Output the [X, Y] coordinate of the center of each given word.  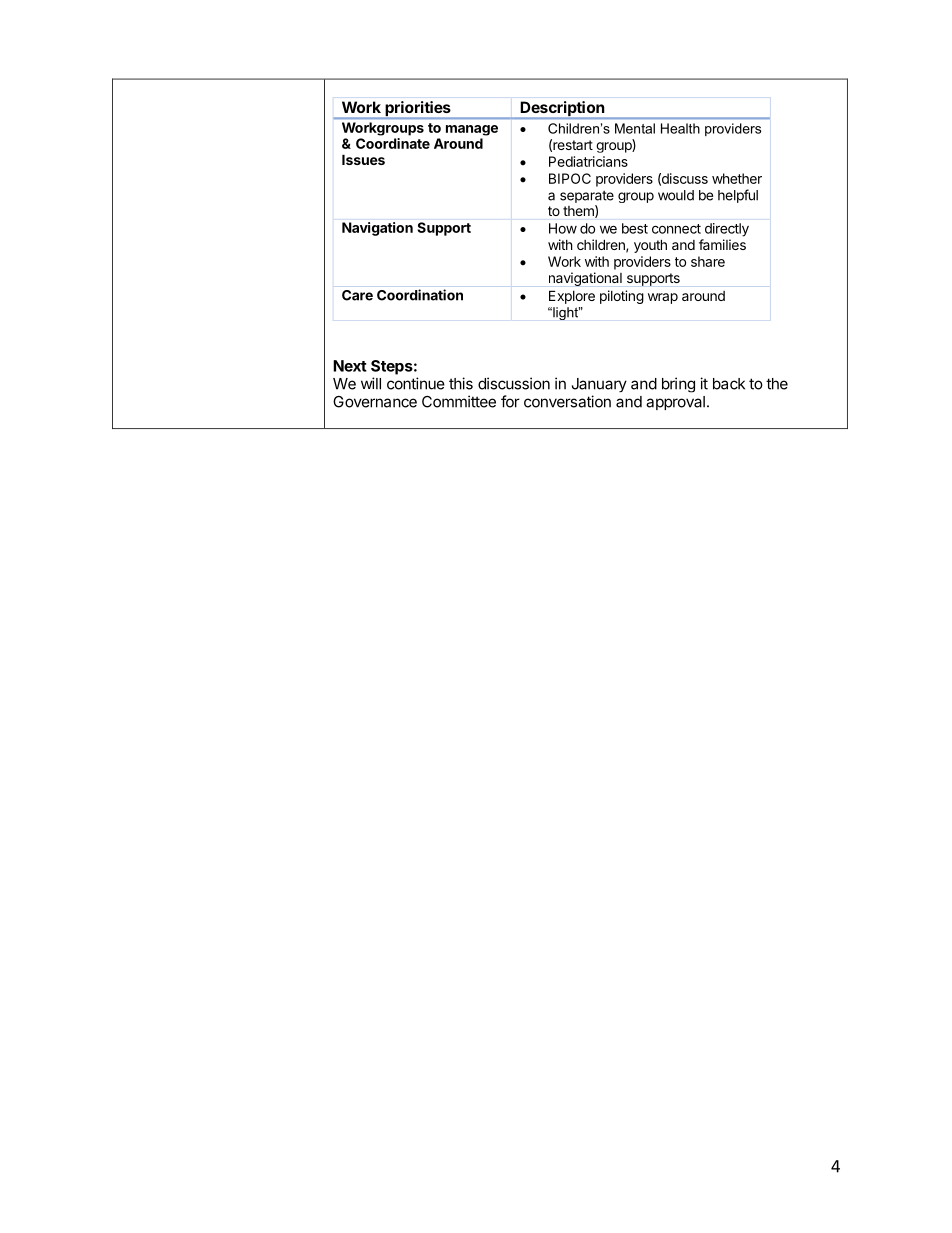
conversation [567, 401]
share [708, 261]
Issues [363, 159]
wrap [663, 298]
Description [563, 110]
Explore [572, 297]
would [676, 195]
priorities [418, 110]
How [563, 228]
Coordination [420, 295]
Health [680, 128]
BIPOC [570, 178]
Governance [375, 402]
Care [357, 295]
